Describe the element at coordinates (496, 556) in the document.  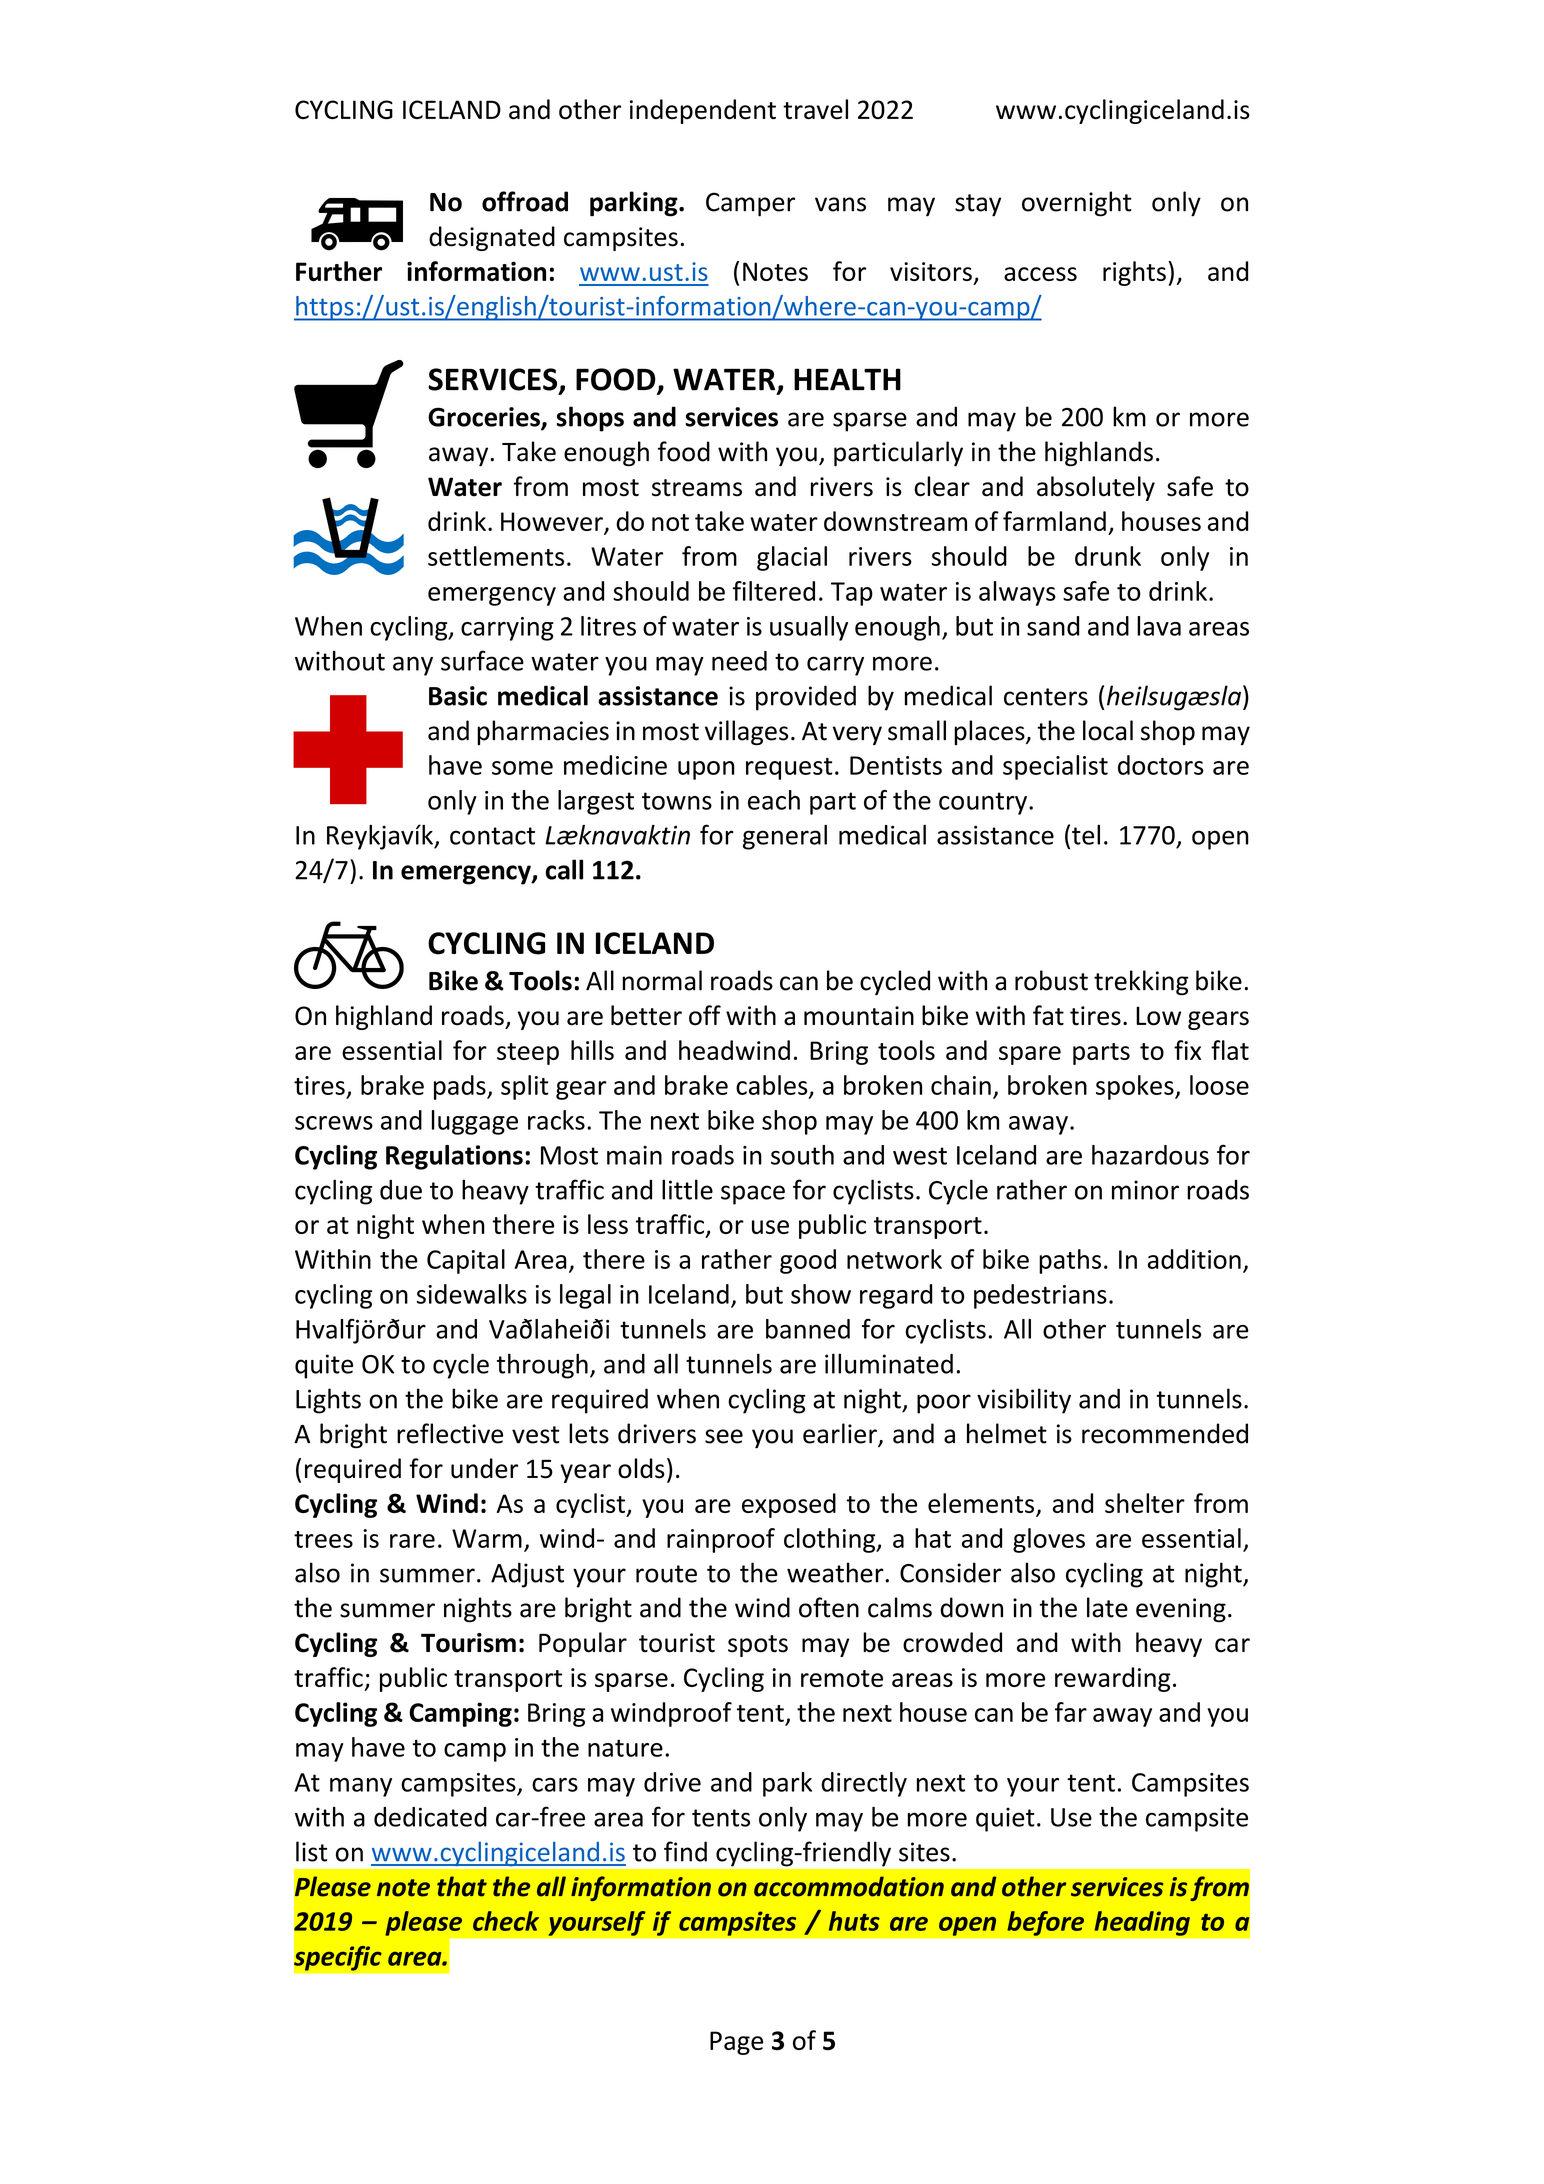
I see `settlements` at that location.
